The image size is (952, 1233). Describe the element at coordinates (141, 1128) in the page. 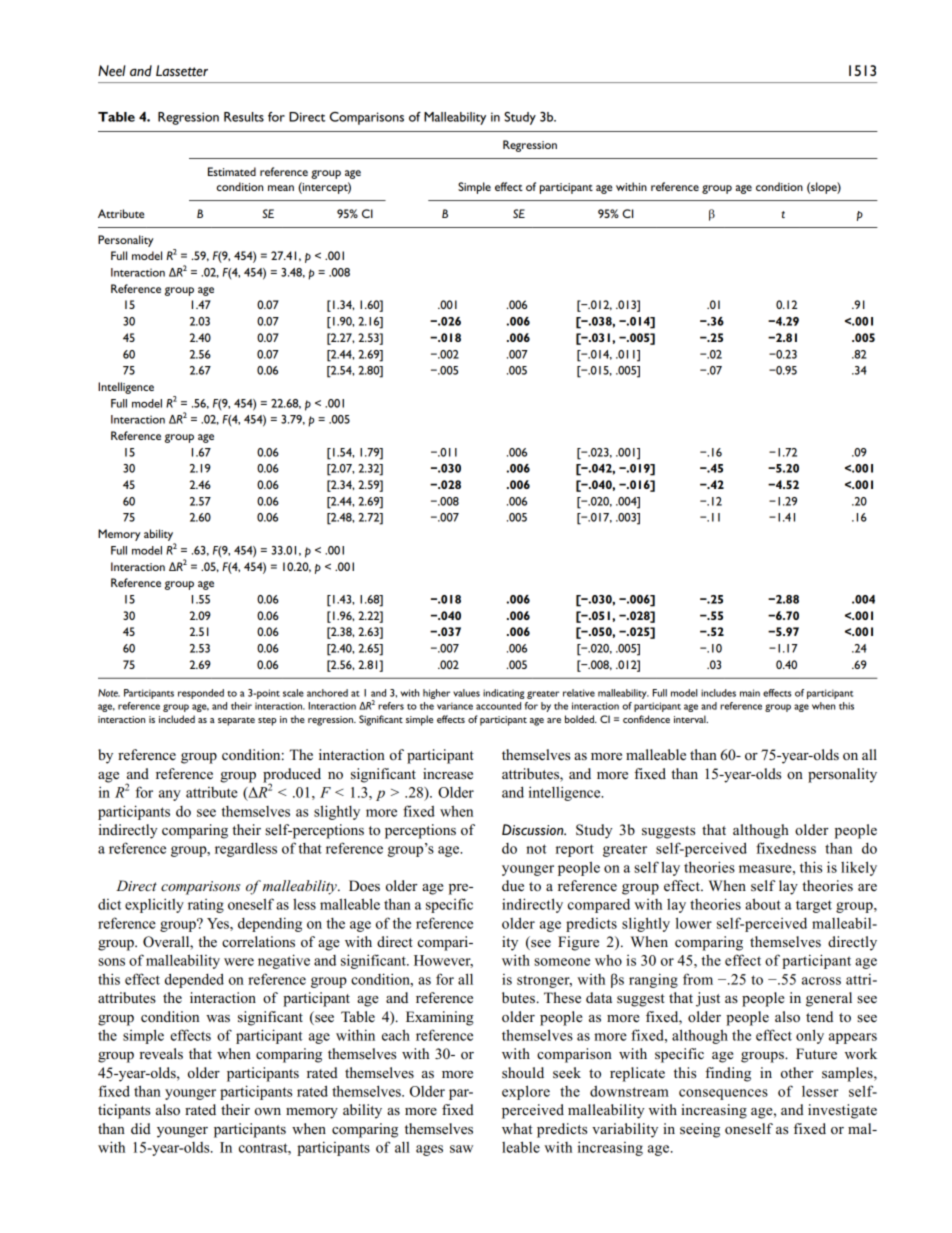

I see `did` at that location.
